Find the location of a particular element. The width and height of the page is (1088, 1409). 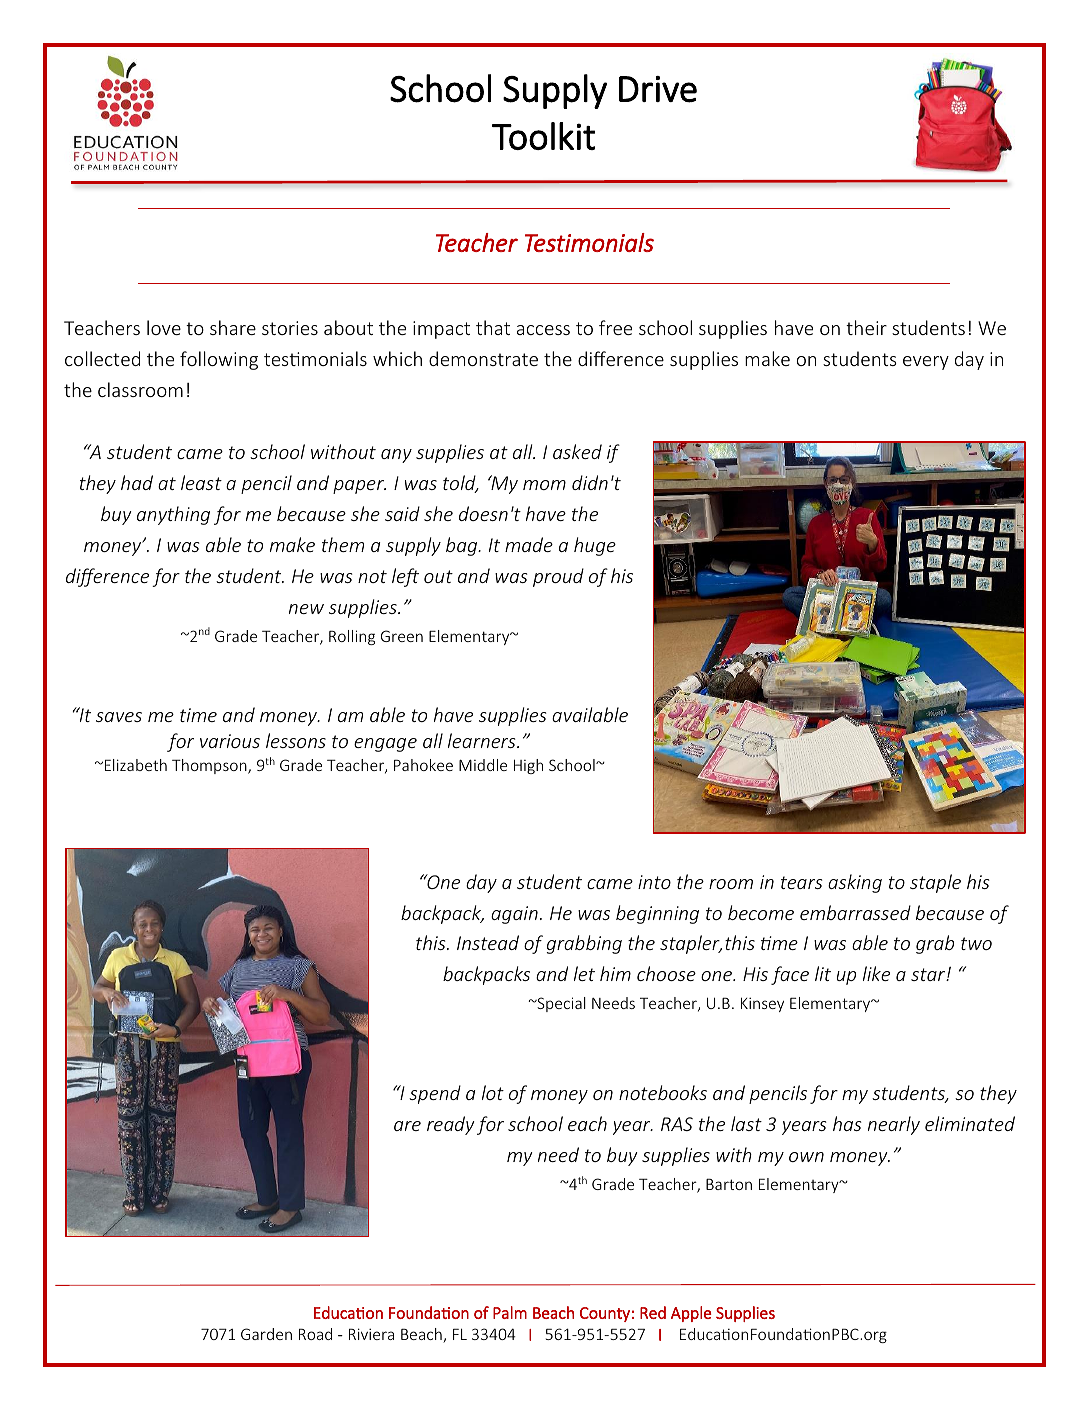

learners is located at coordinates (483, 740).
